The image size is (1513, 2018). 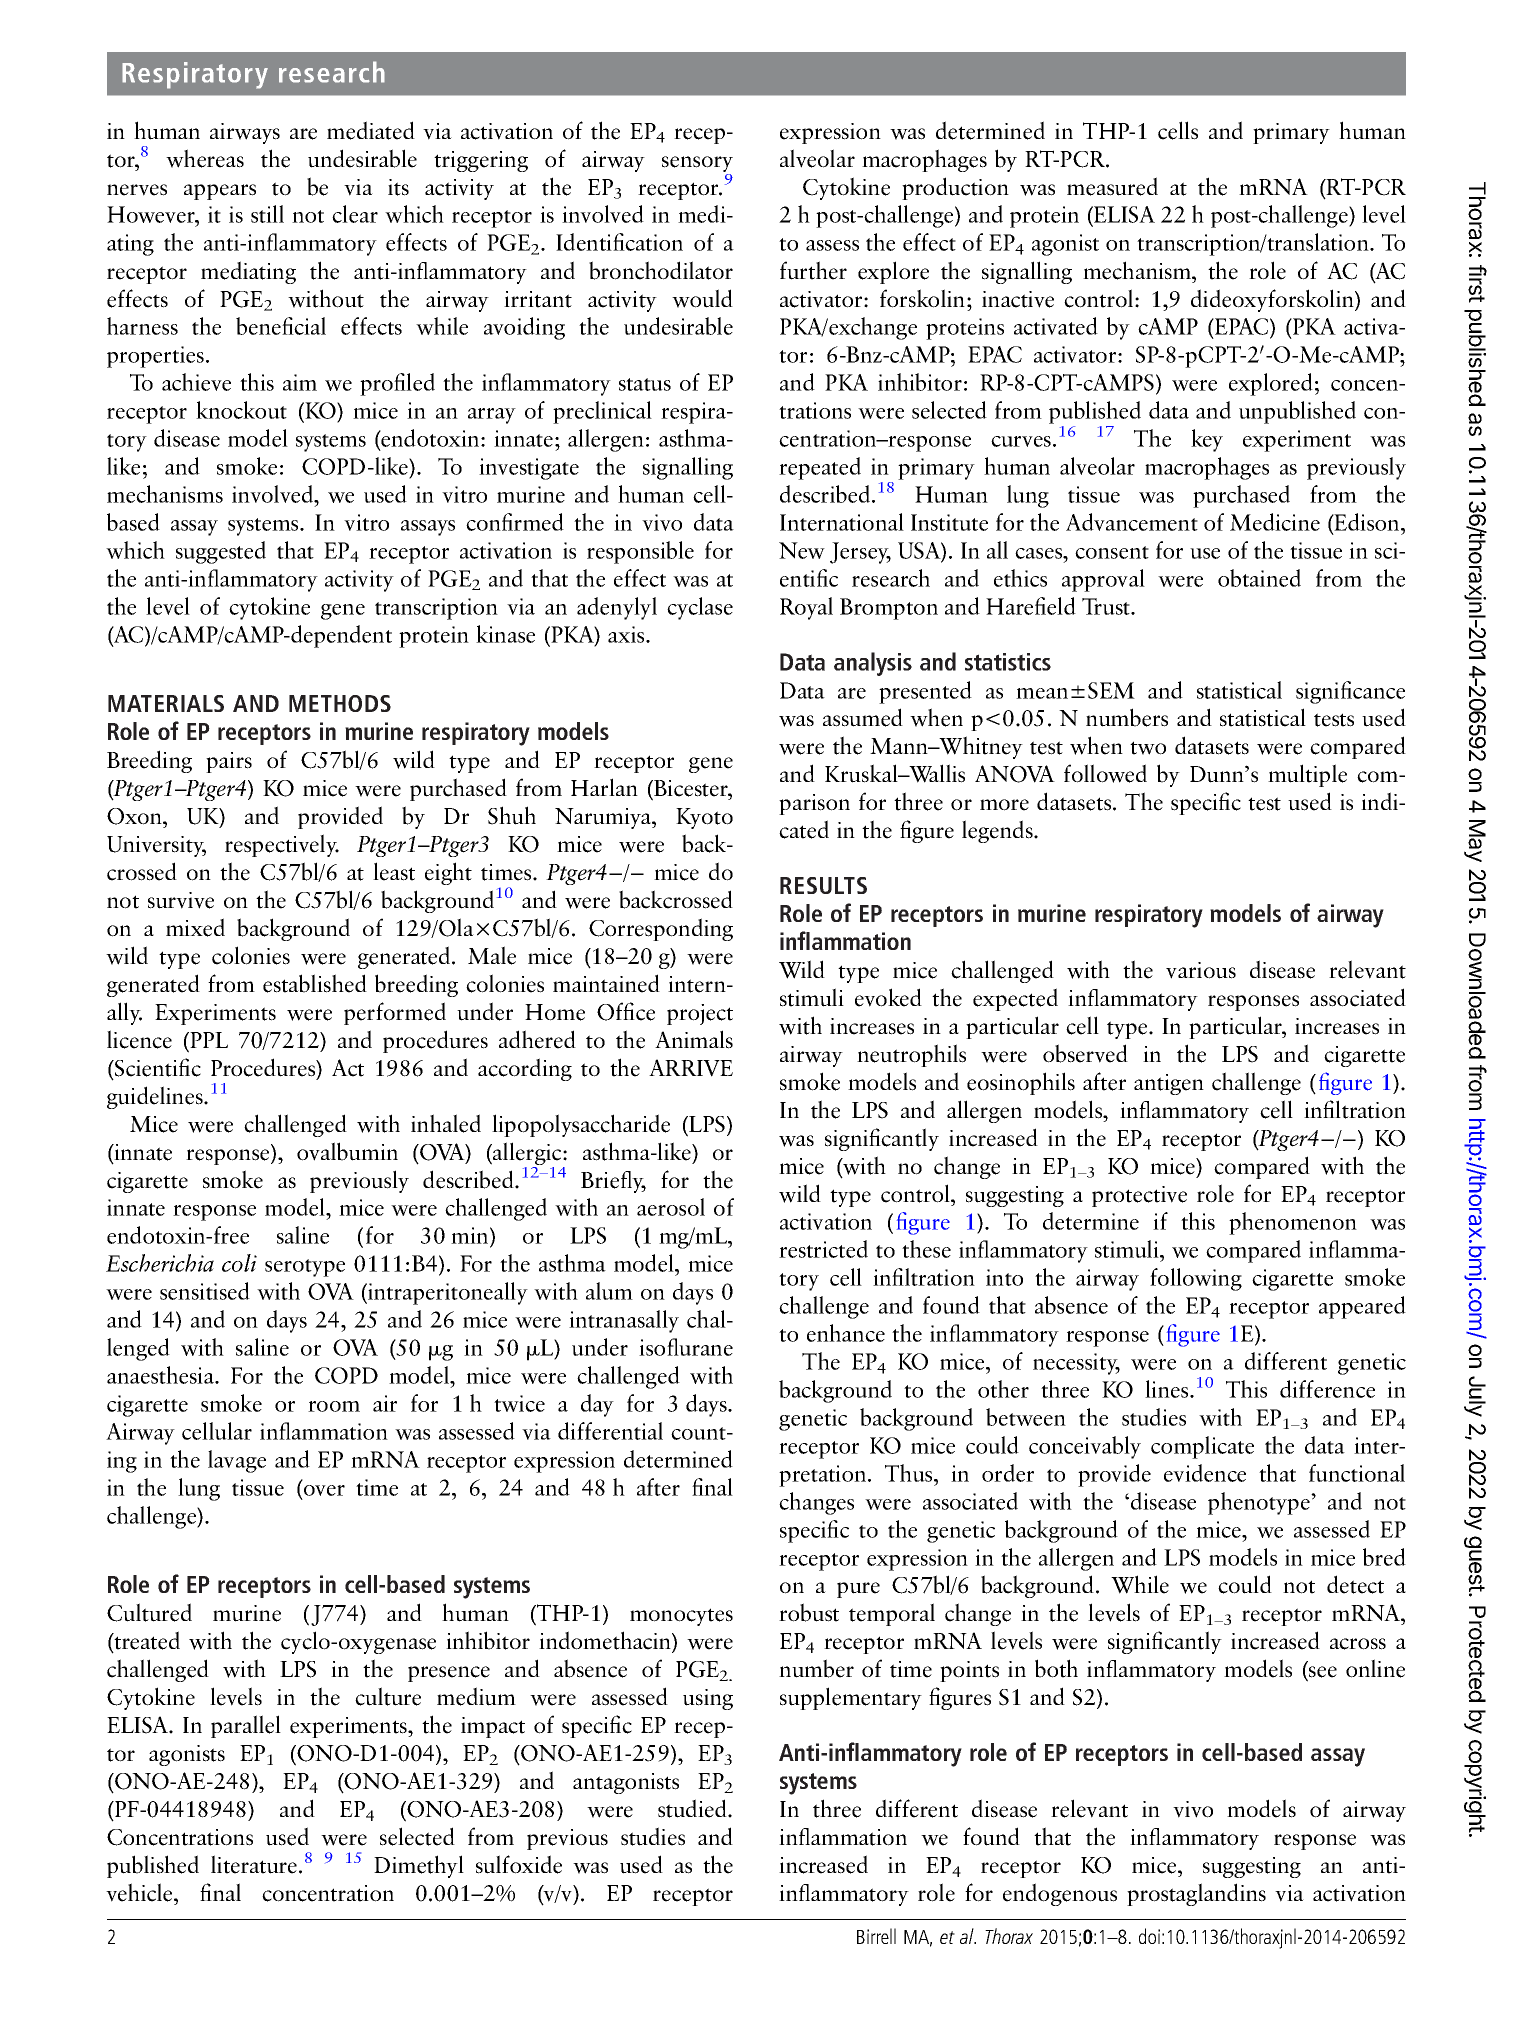 What do you see at coordinates (315, 983) in the screenshot?
I see `established` at bounding box center [315, 983].
